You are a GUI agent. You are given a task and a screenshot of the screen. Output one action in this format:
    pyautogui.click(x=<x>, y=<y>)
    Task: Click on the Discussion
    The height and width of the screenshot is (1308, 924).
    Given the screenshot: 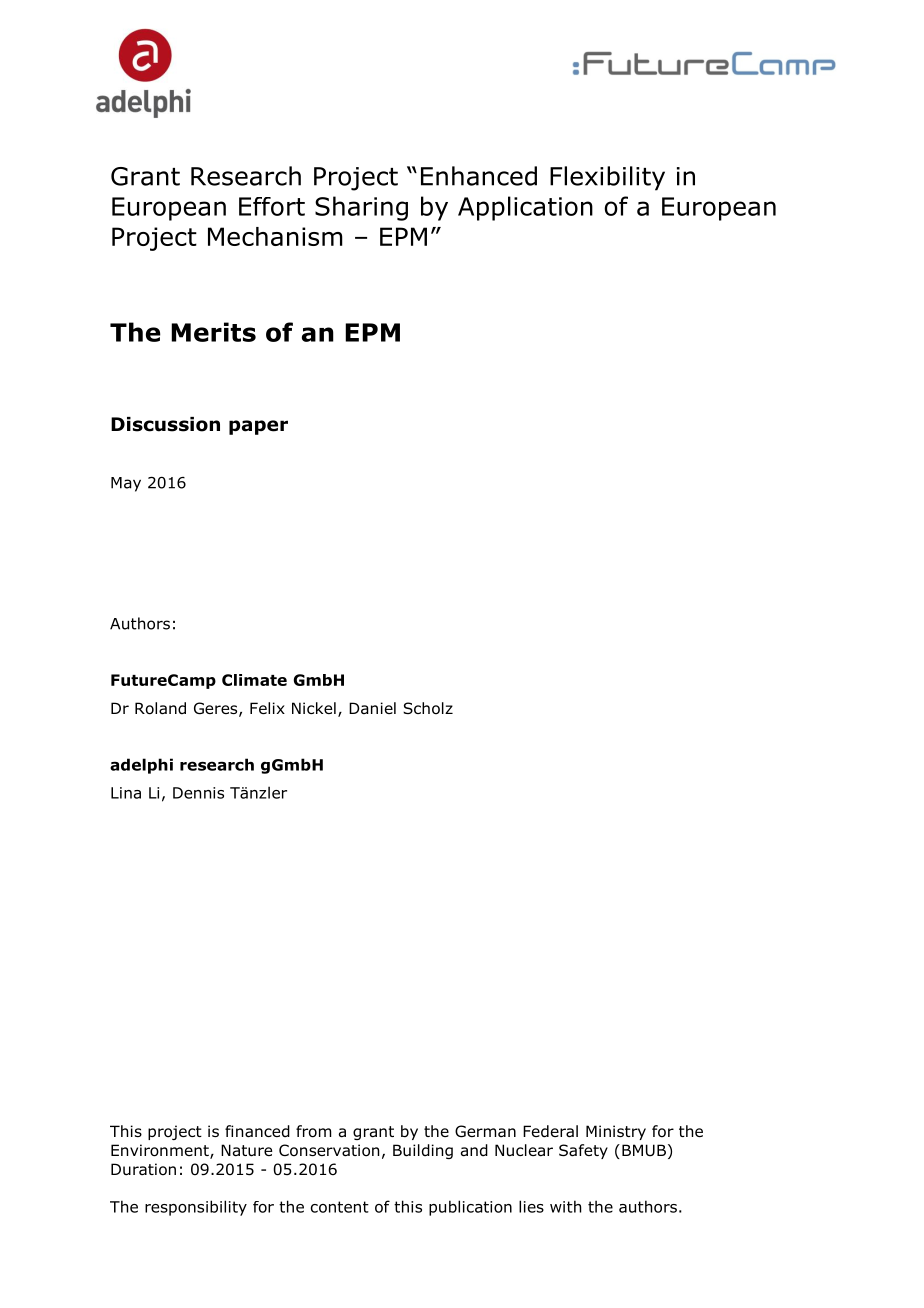 What is the action you would take?
    pyautogui.click(x=165, y=424)
